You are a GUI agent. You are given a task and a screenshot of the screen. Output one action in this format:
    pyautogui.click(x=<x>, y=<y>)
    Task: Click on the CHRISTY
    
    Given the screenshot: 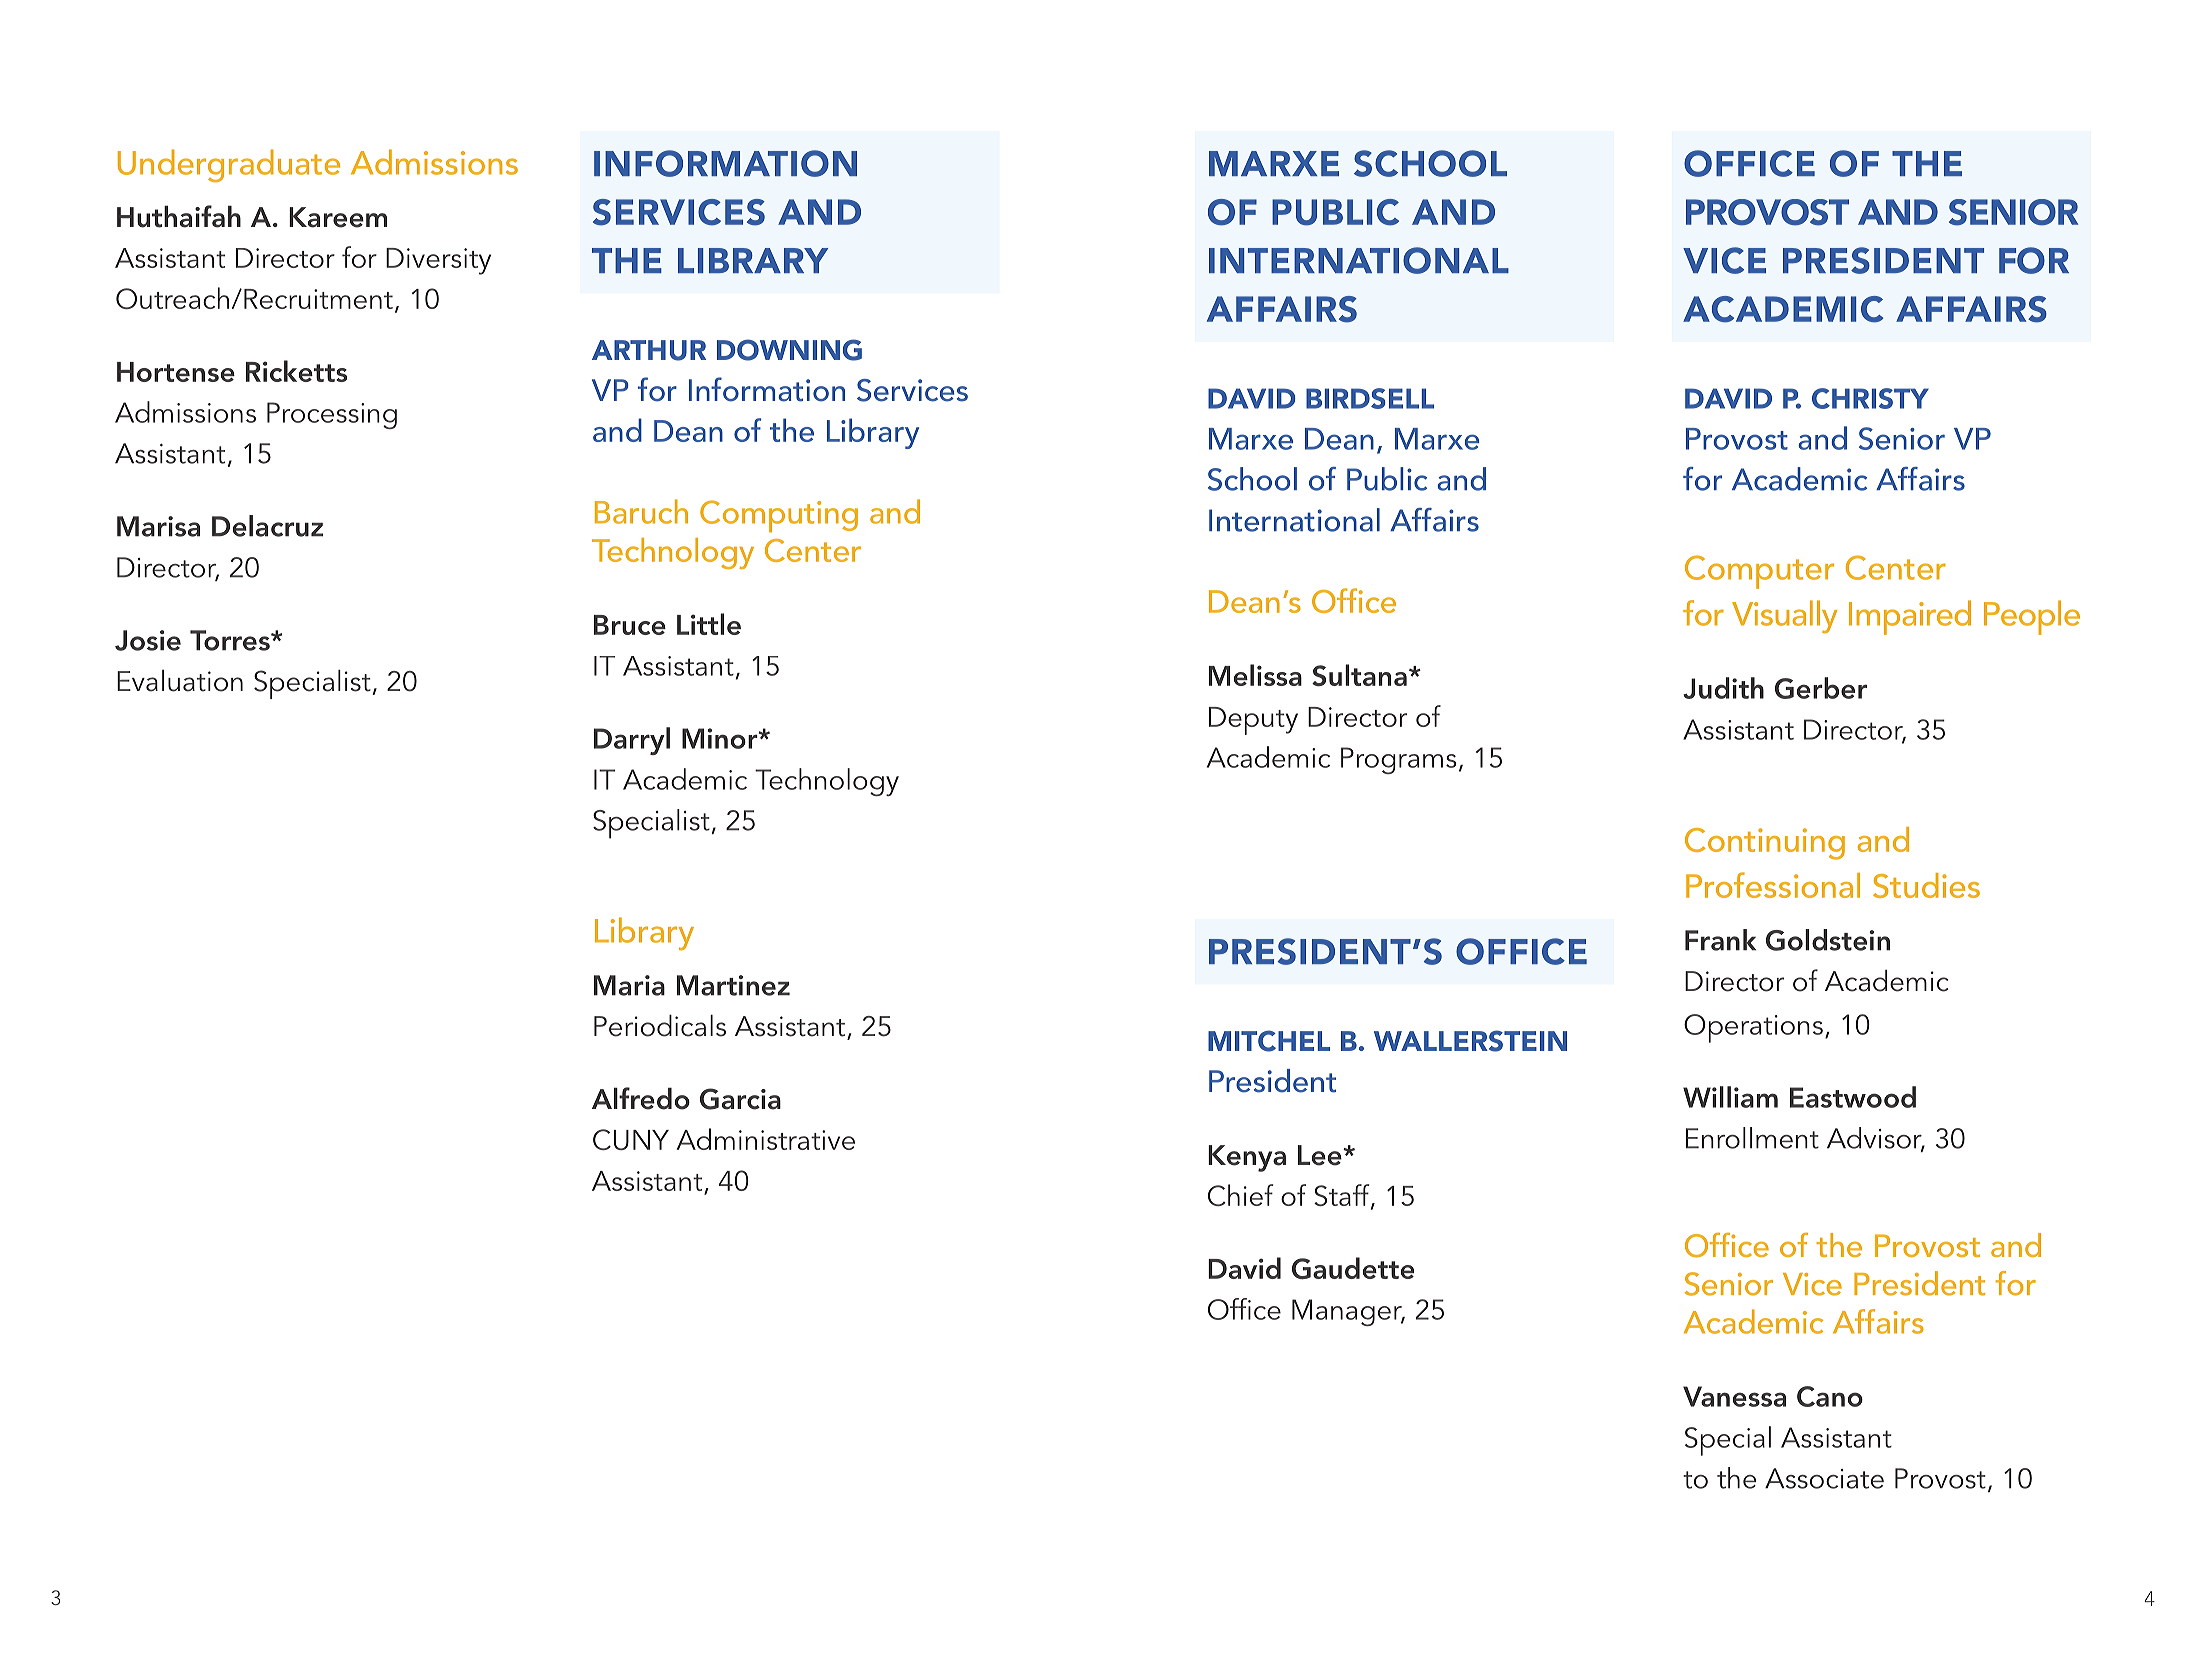 What is the action you would take?
    pyautogui.click(x=1870, y=398)
